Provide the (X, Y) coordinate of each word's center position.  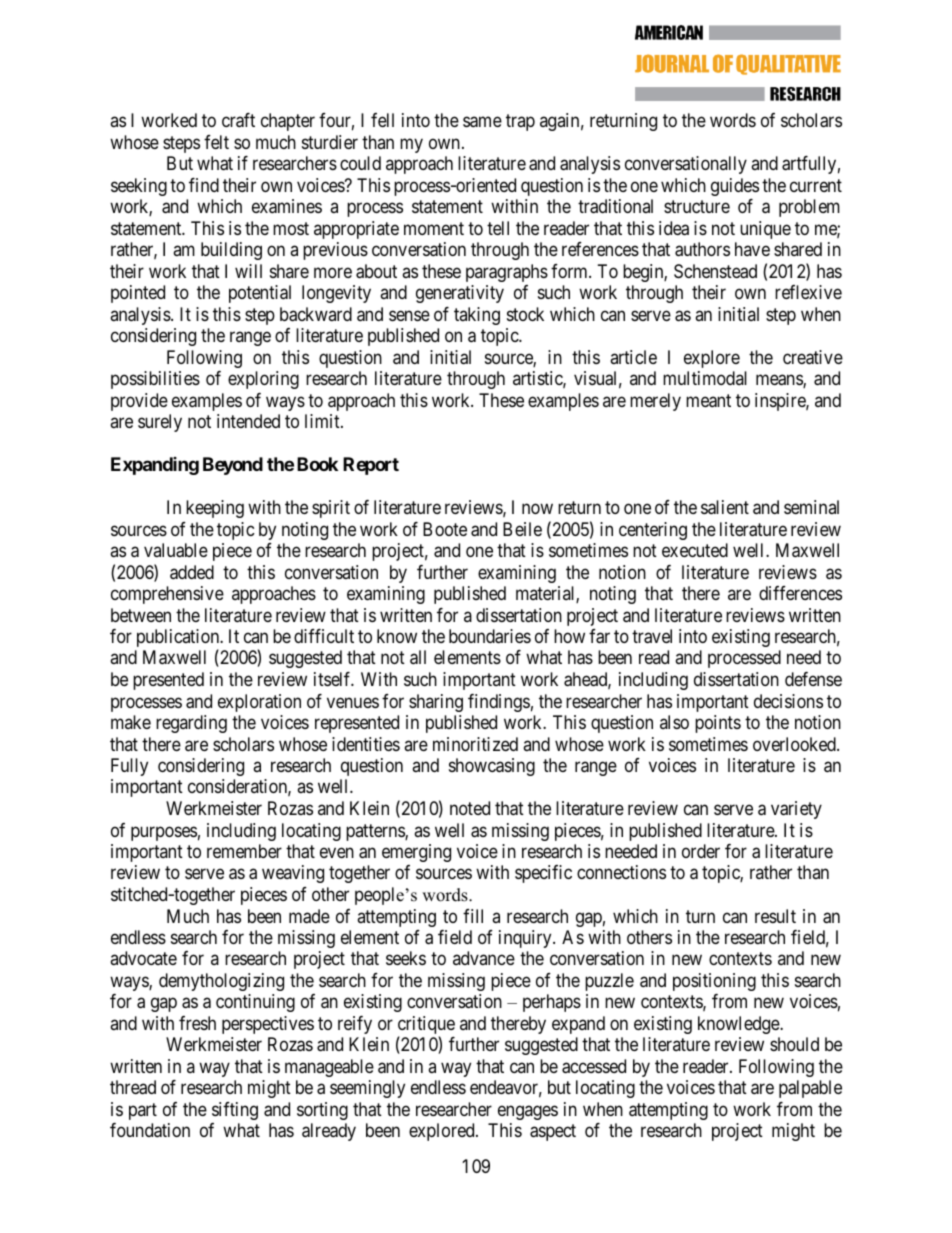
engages (528, 1112)
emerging (416, 853)
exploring (263, 380)
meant (708, 401)
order (701, 851)
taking (477, 316)
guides (735, 187)
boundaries (490, 636)
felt (216, 142)
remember (244, 851)
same (482, 122)
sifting (235, 1111)
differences (800, 593)
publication (179, 639)
